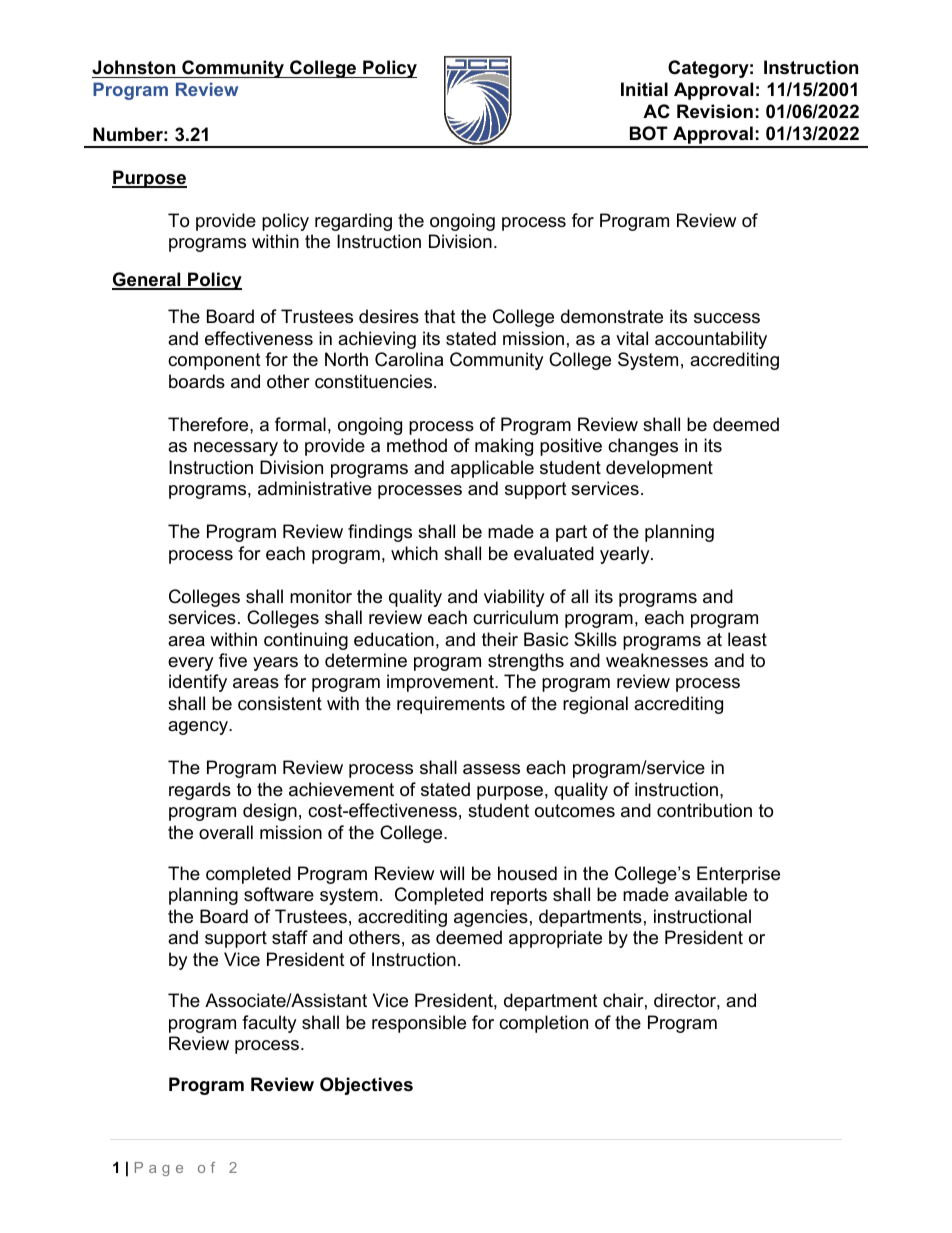 The height and width of the screenshot is (1233, 952). What do you see at coordinates (159, 1169) in the screenshot?
I see `Page` at bounding box center [159, 1169].
